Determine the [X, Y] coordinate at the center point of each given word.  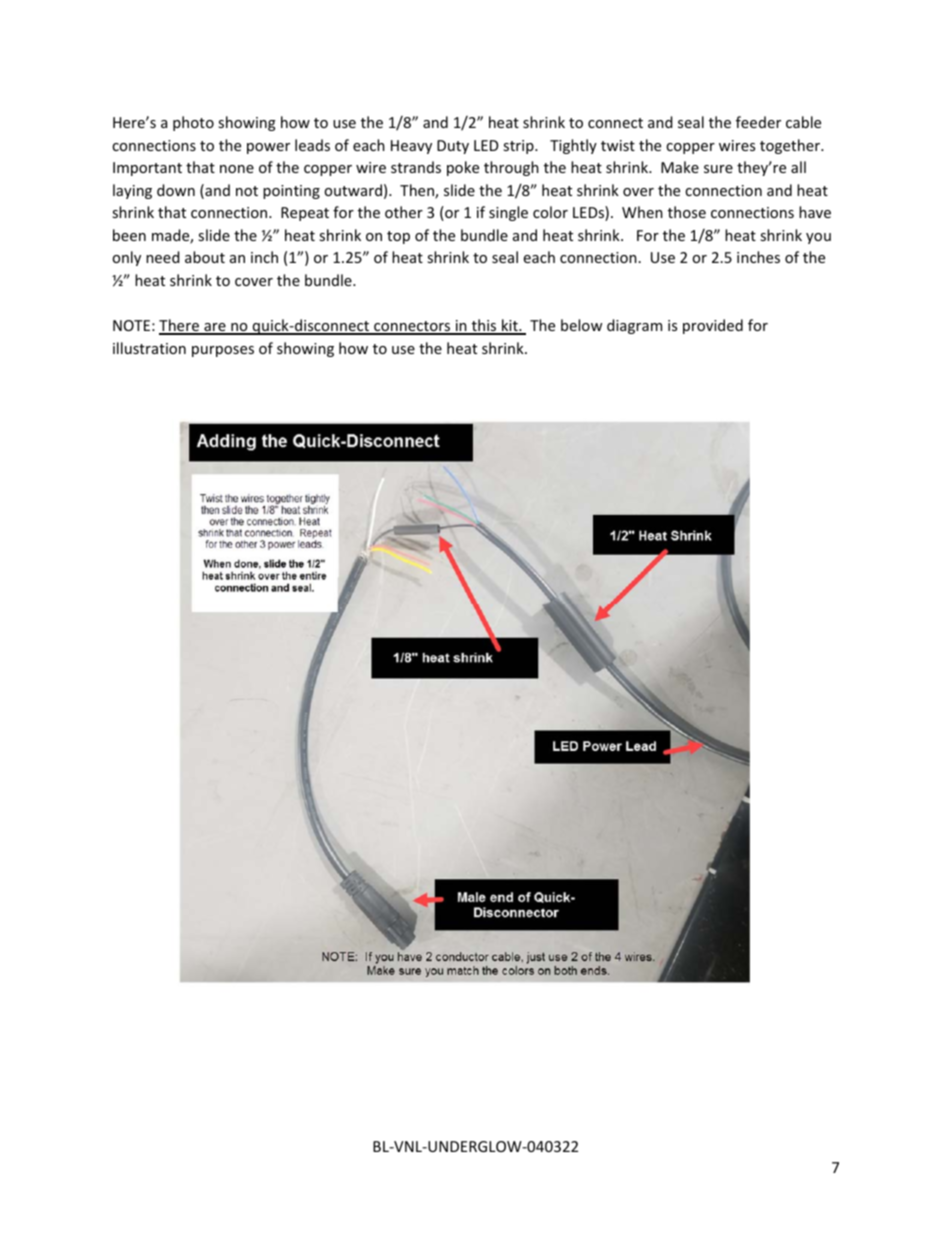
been [129, 235]
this [484, 326]
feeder [758, 122]
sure [718, 169]
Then [418, 191]
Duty [453, 147]
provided [713, 326]
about [205, 257]
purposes [223, 351]
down [176, 190]
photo [193, 123]
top [398, 237]
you [818, 238]
